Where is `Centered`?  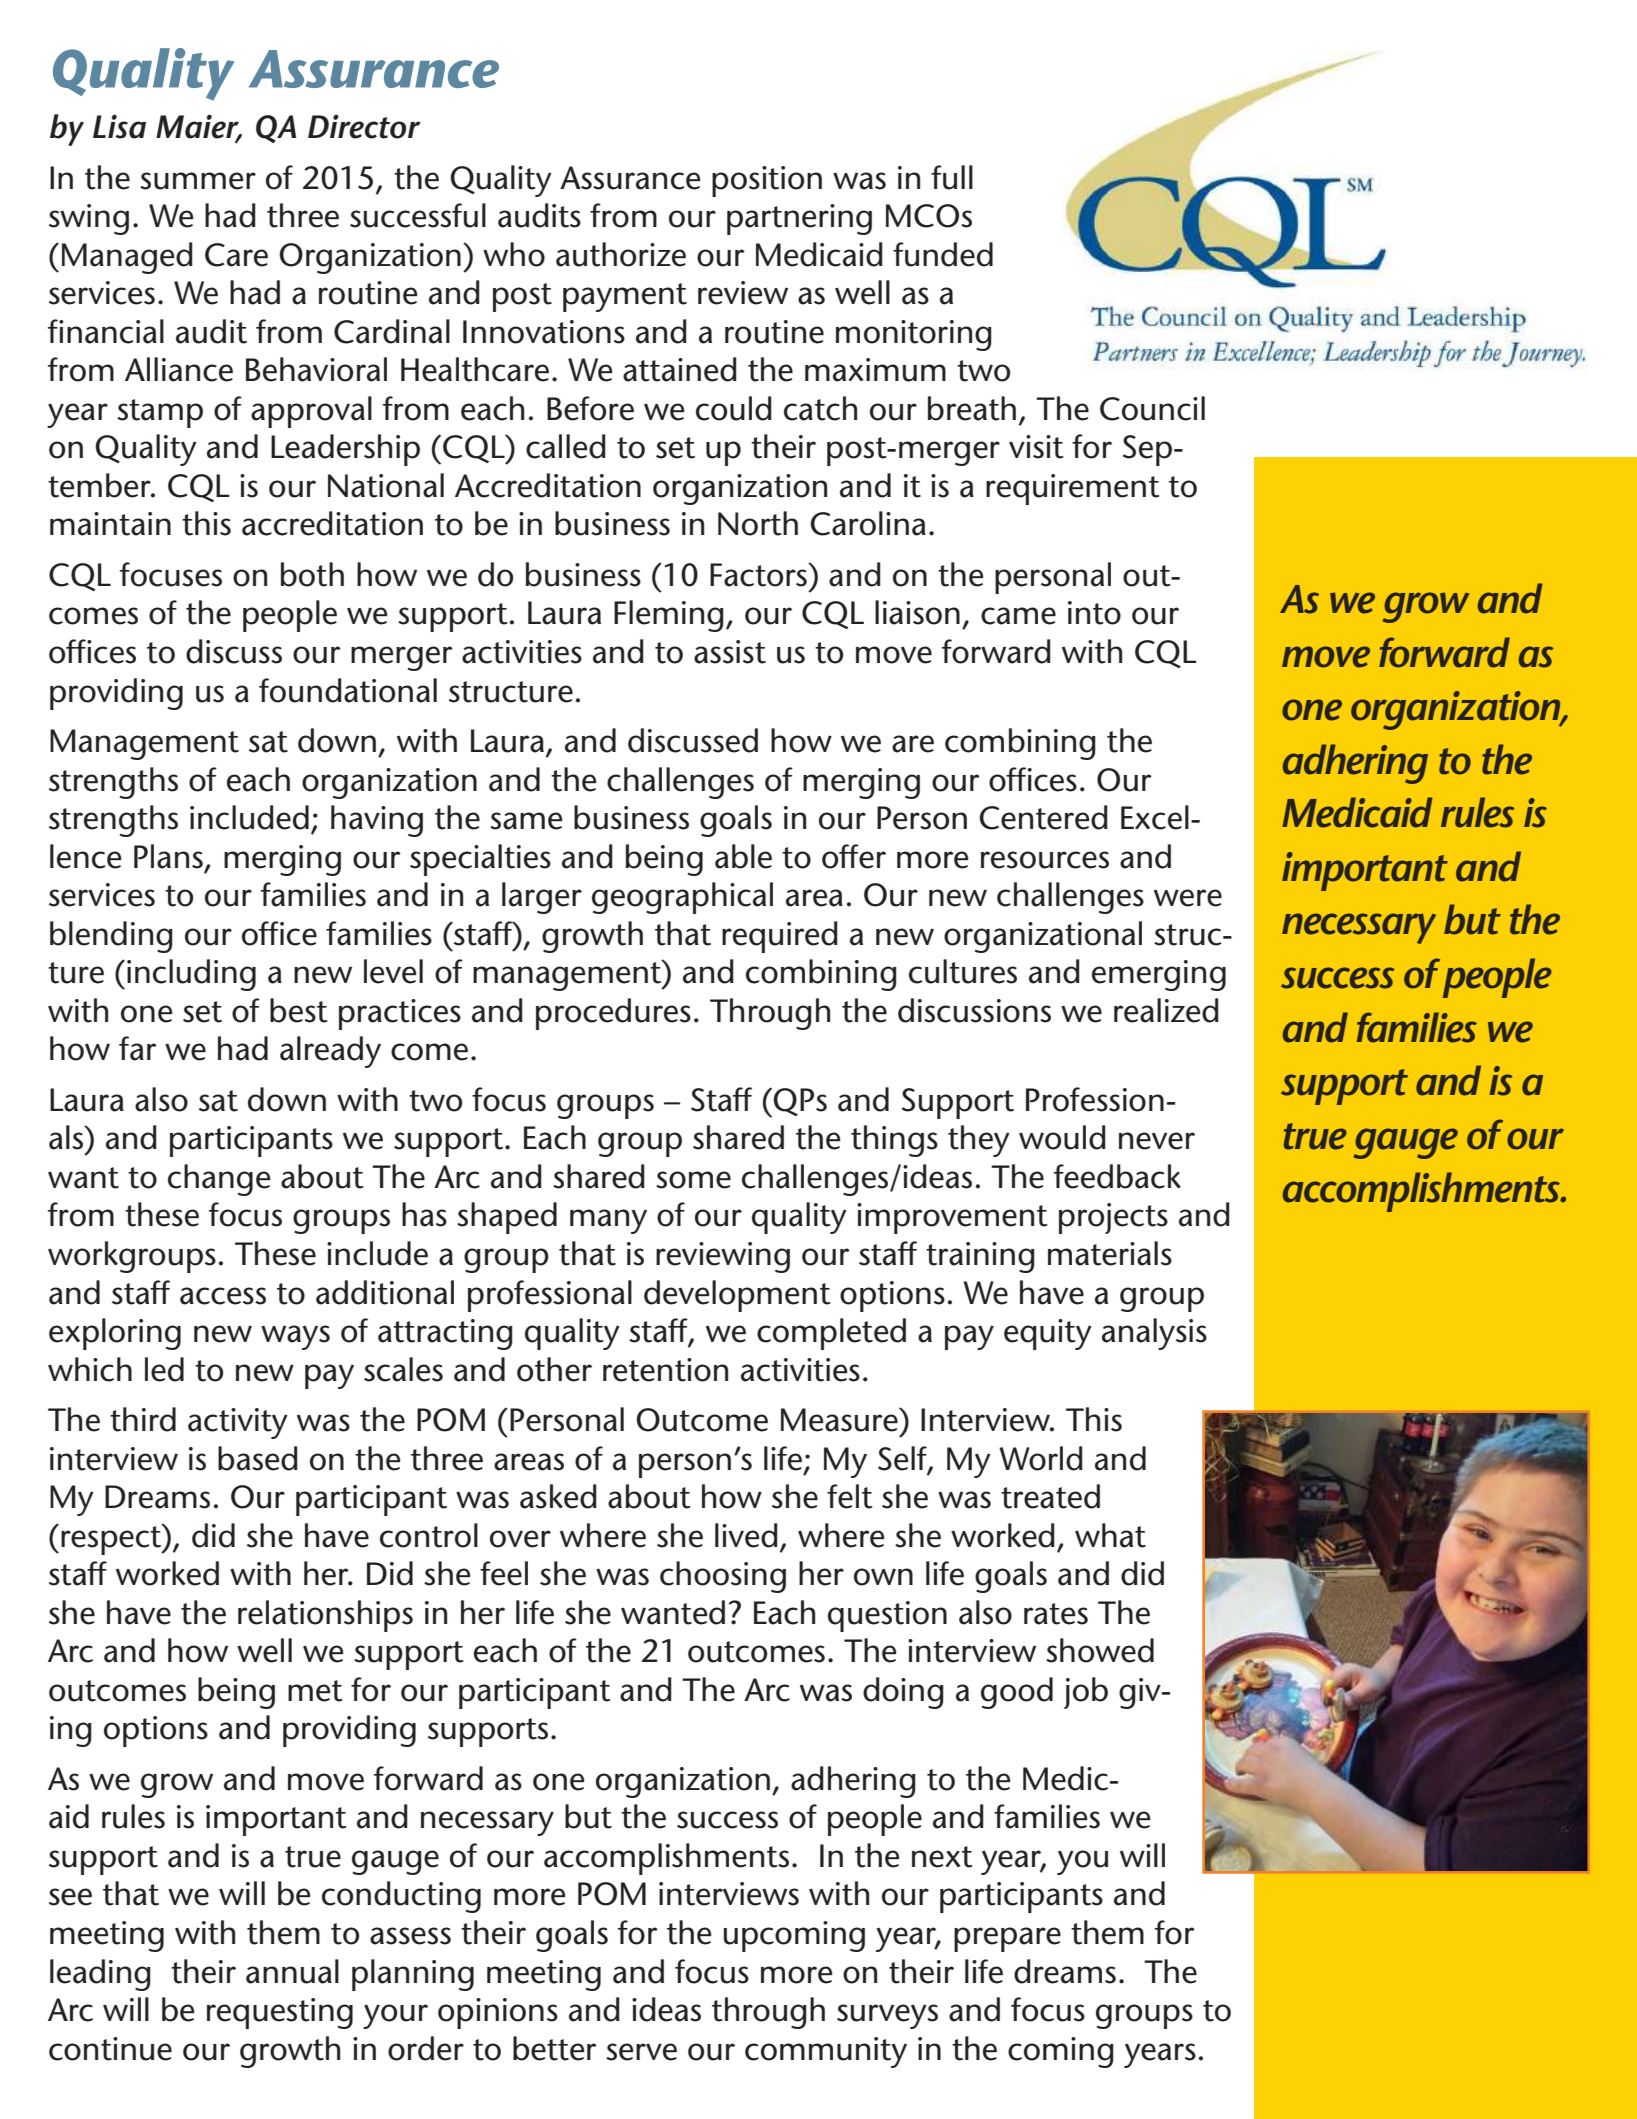
Centered is located at coordinates (1043, 817).
